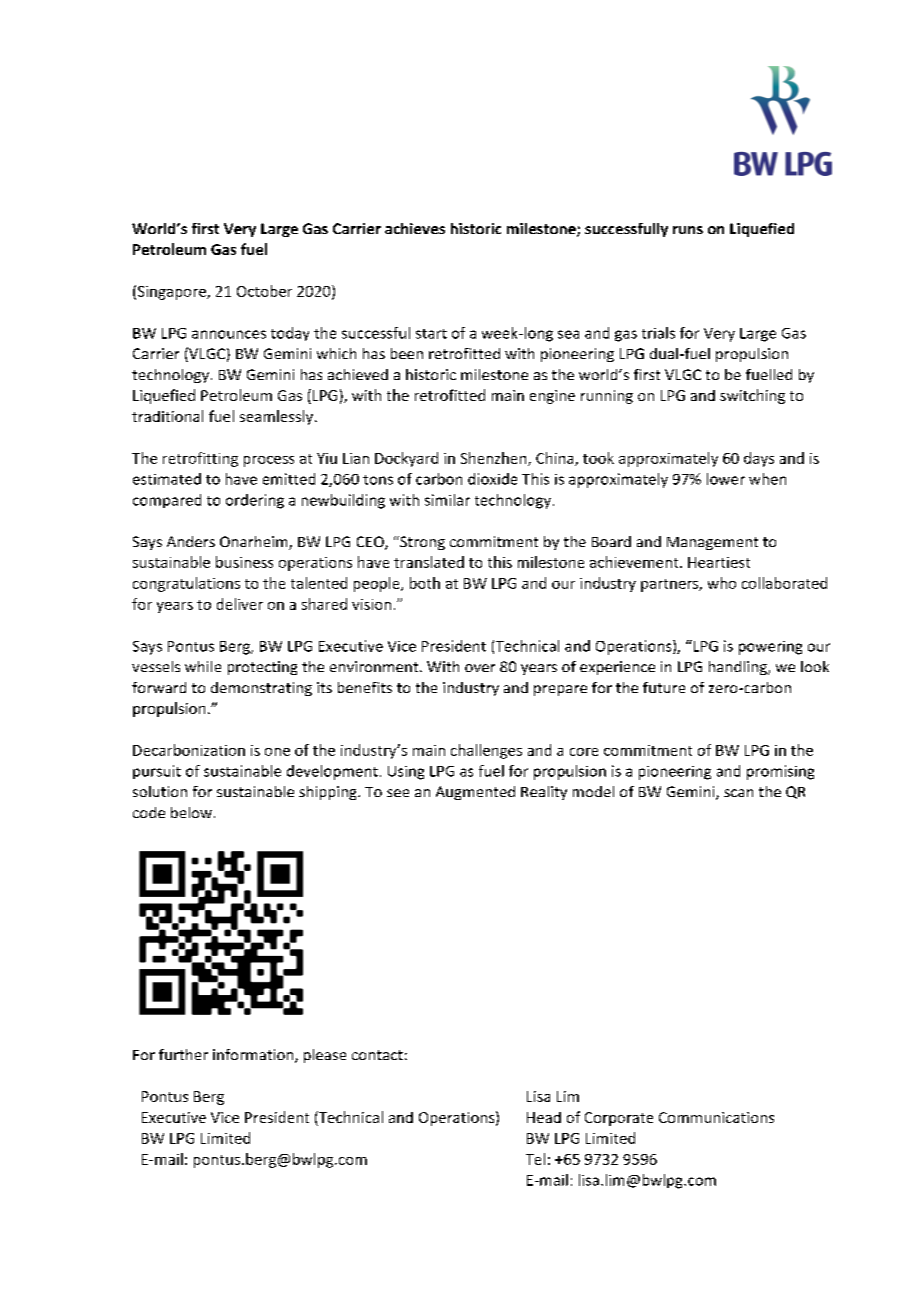 The height and width of the screenshot is (1308, 924). What do you see at coordinates (739, 668) in the screenshot?
I see `handling` at bounding box center [739, 668].
